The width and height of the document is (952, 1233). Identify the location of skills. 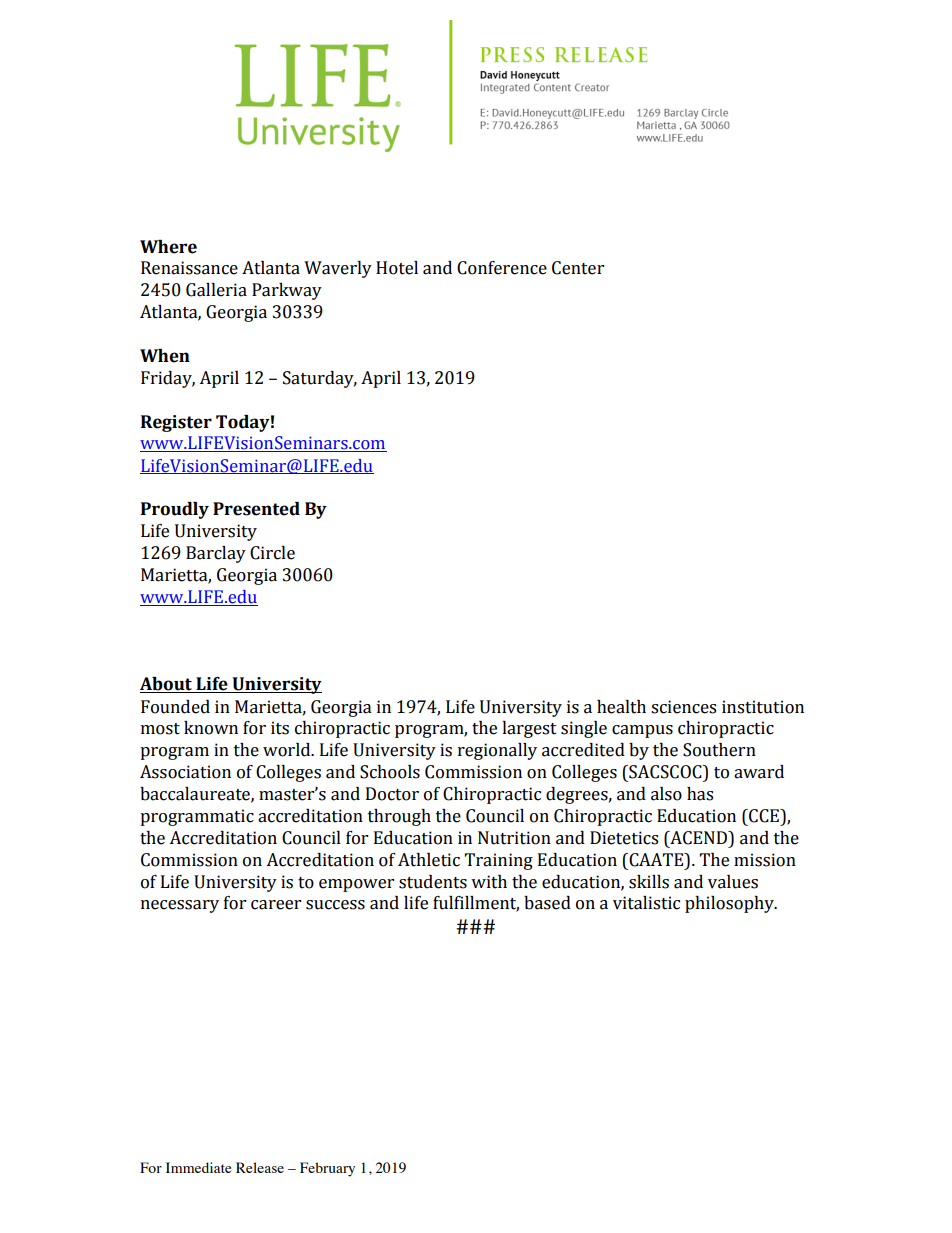
(649, 882).
